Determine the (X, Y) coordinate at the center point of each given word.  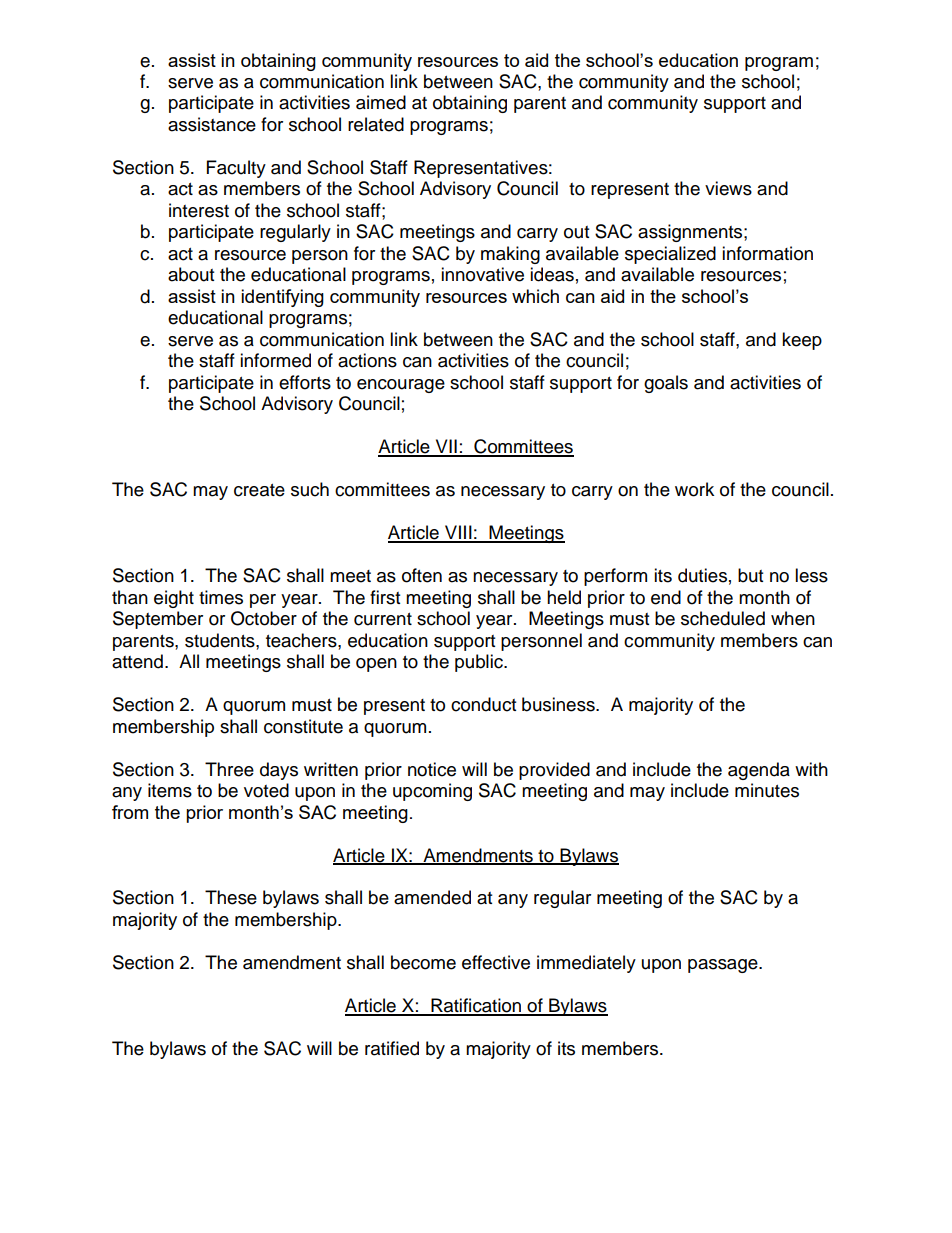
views (728, 188)
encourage (401, 386)
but (750, 575)
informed (275, 360)
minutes (767, 790)
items (170, 790)
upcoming (432, 792)
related (376, 124)
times (221, 597)
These (231, 897)
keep (802, 341)
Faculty (236, 169)
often (422, 575)
